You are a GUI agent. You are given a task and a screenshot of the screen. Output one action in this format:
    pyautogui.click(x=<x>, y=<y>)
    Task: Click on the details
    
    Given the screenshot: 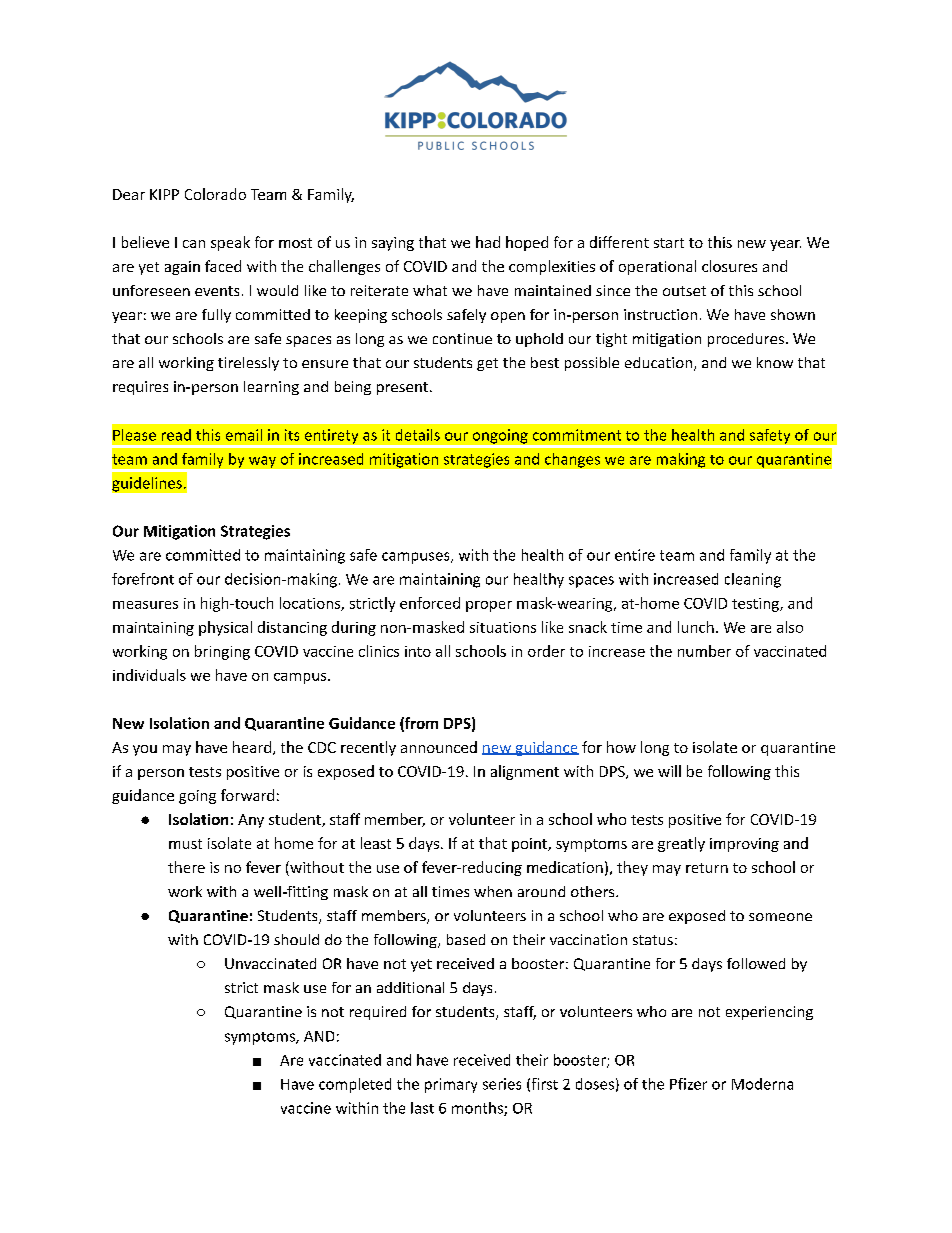 What is the action you would take?
    pyautogui.click(x=418, y=435)
